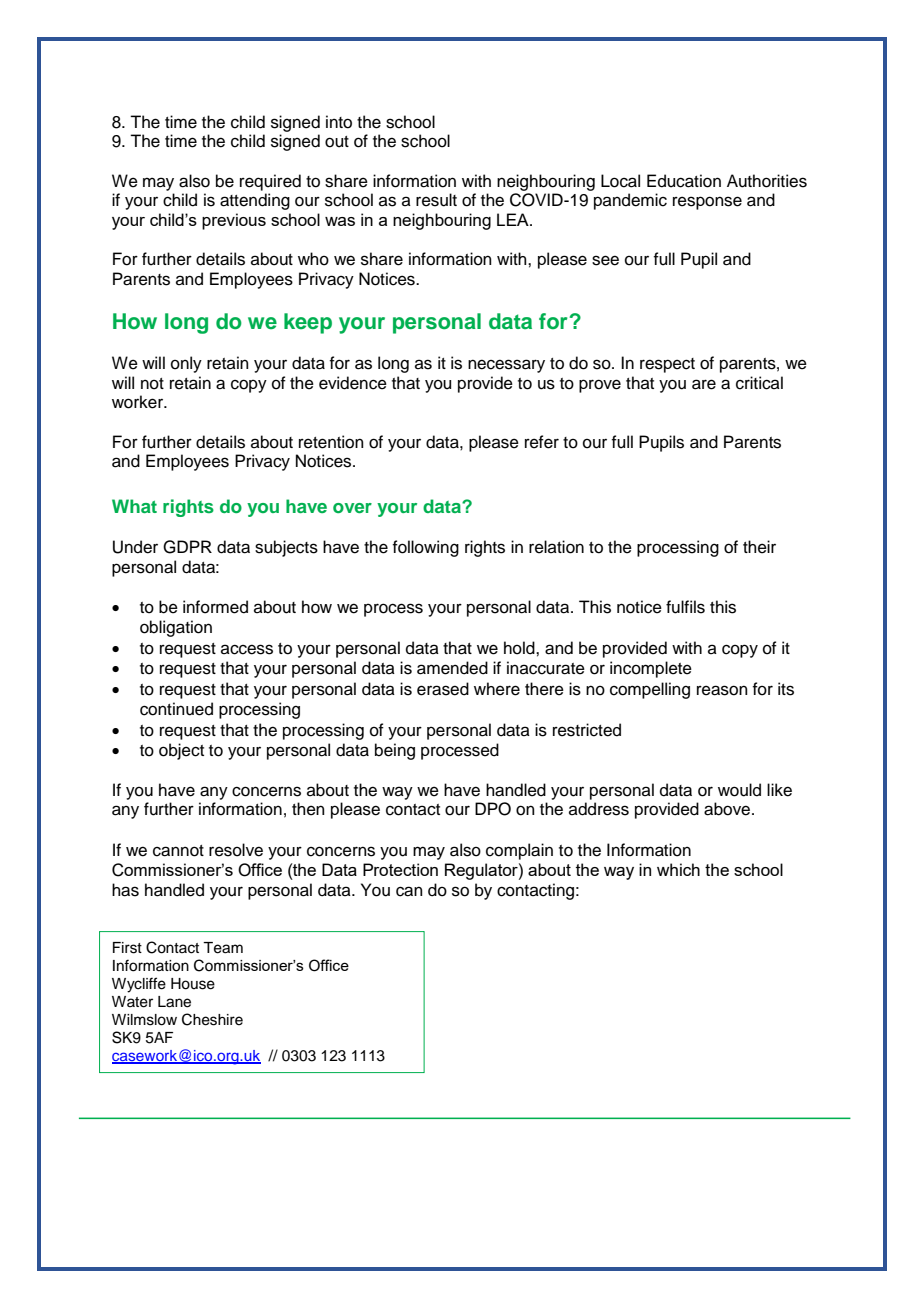 Image resolution: width=924 pixels, height=1308 pixels. Describe the element at coordinates (187, 547) in the screenshot. I see `GDPR` at that location.
